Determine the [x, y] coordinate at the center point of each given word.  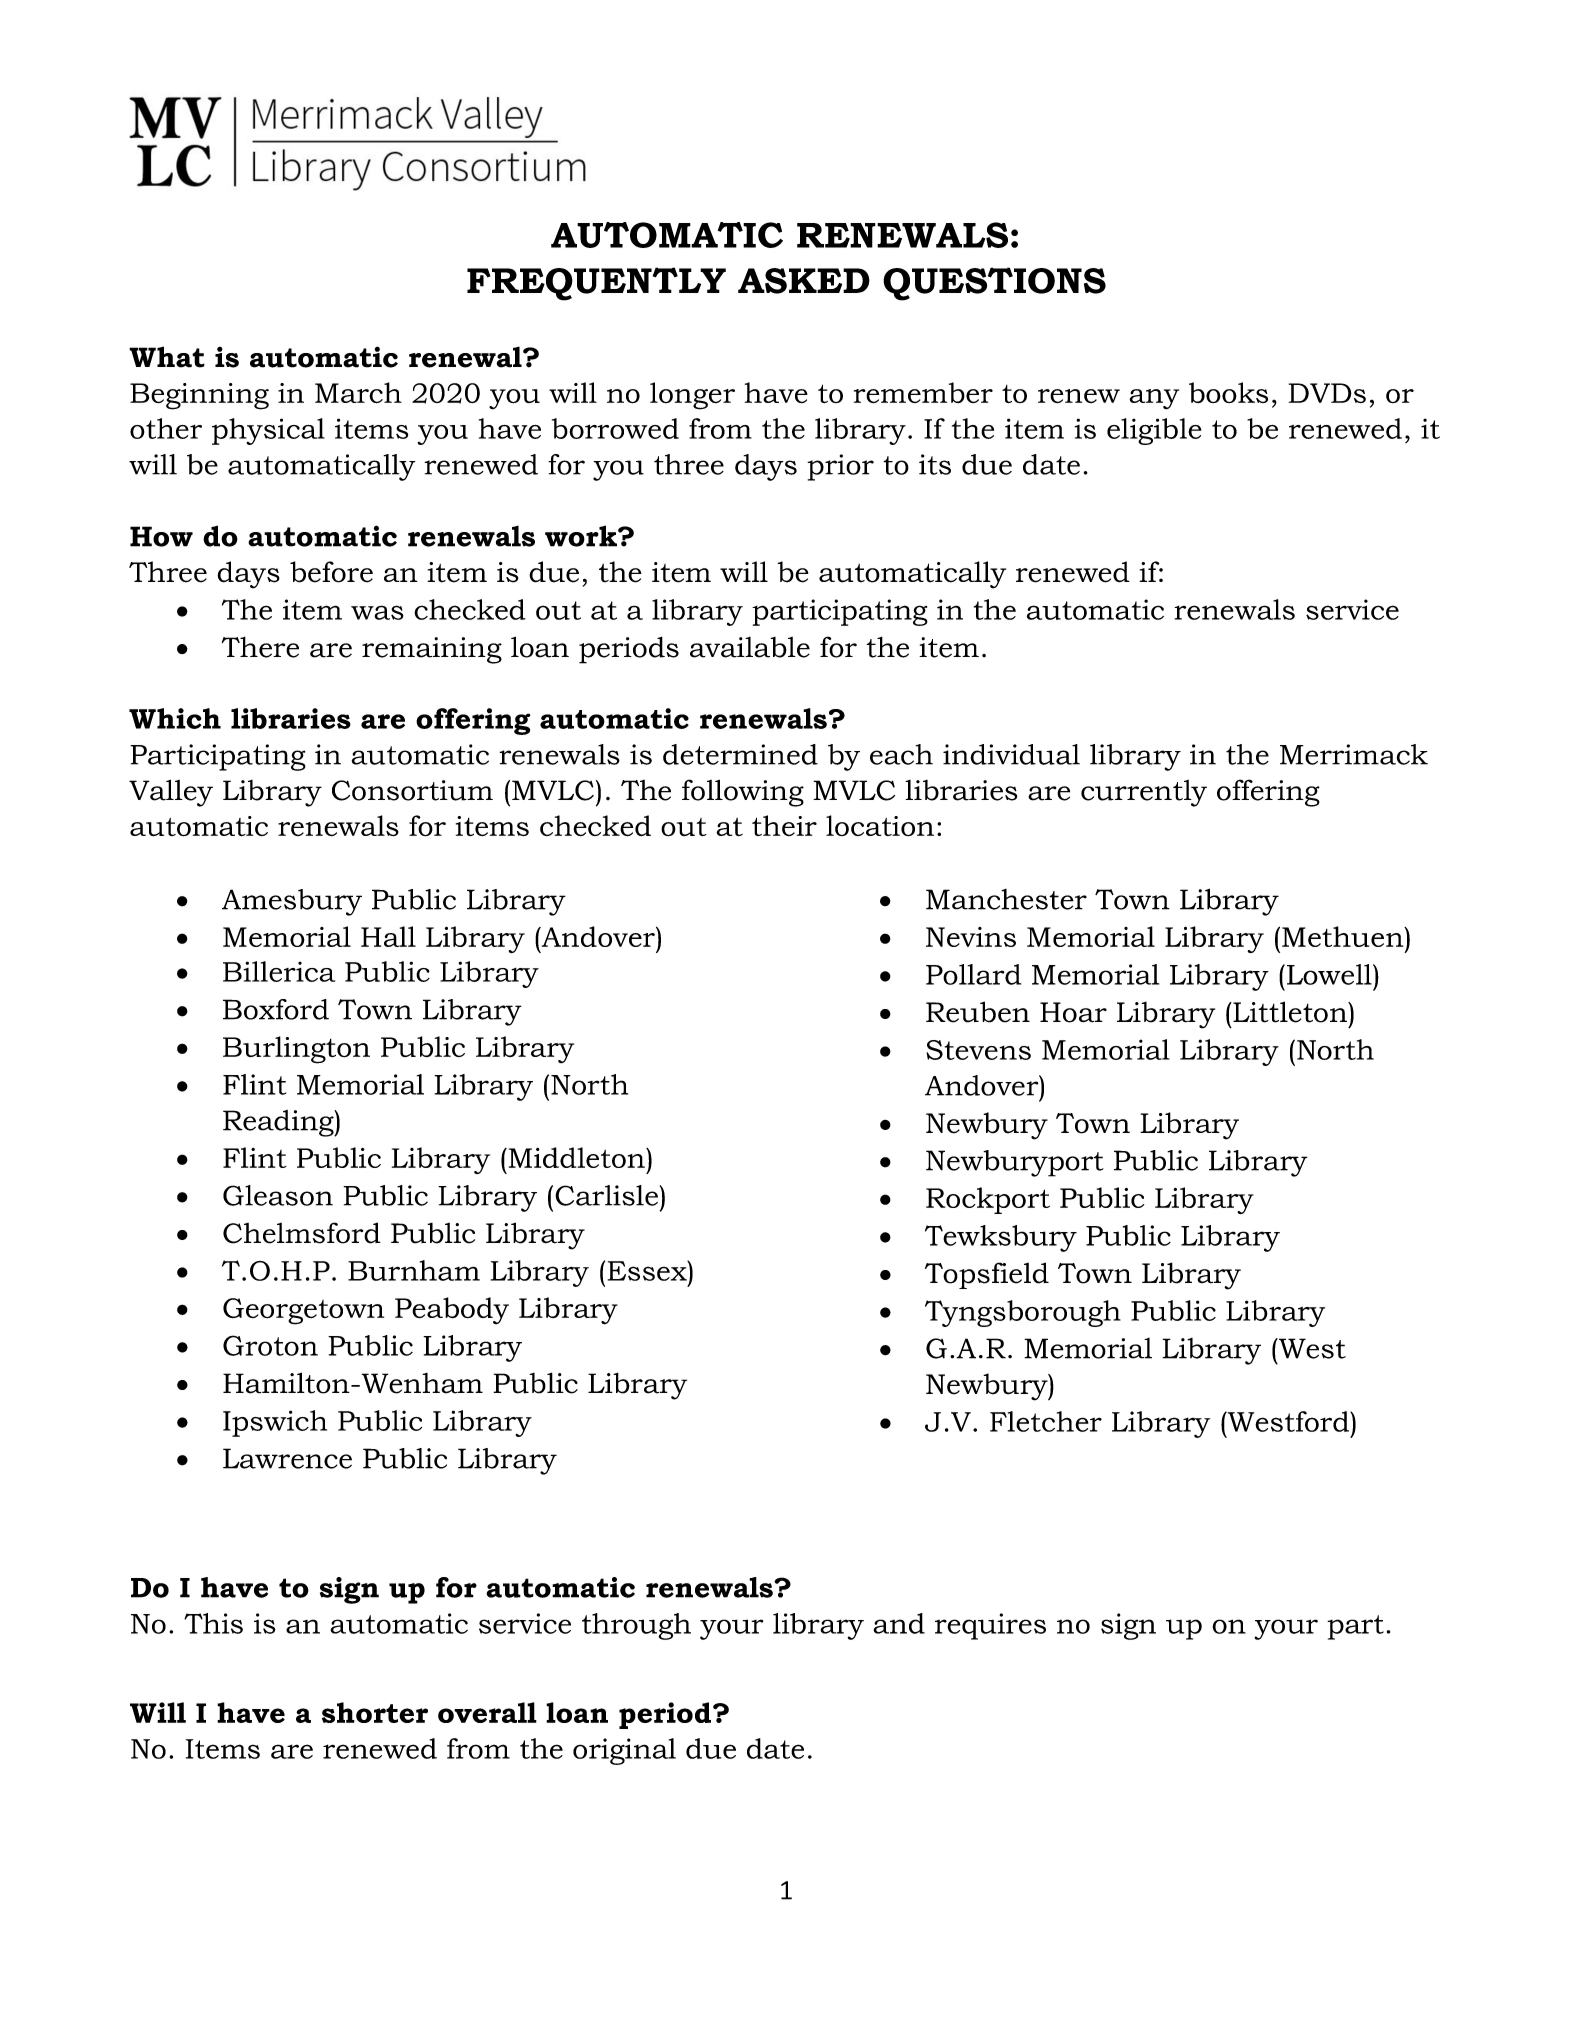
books [1228, 392]
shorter [375, 1712]
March [358, 393]
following [743, 793]
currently [1144, 793]
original [624, 1751]
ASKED [804, 281]
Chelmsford [302, 1233]
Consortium [412, 790]
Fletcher [1046, 1421]
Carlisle [606, 1195]
